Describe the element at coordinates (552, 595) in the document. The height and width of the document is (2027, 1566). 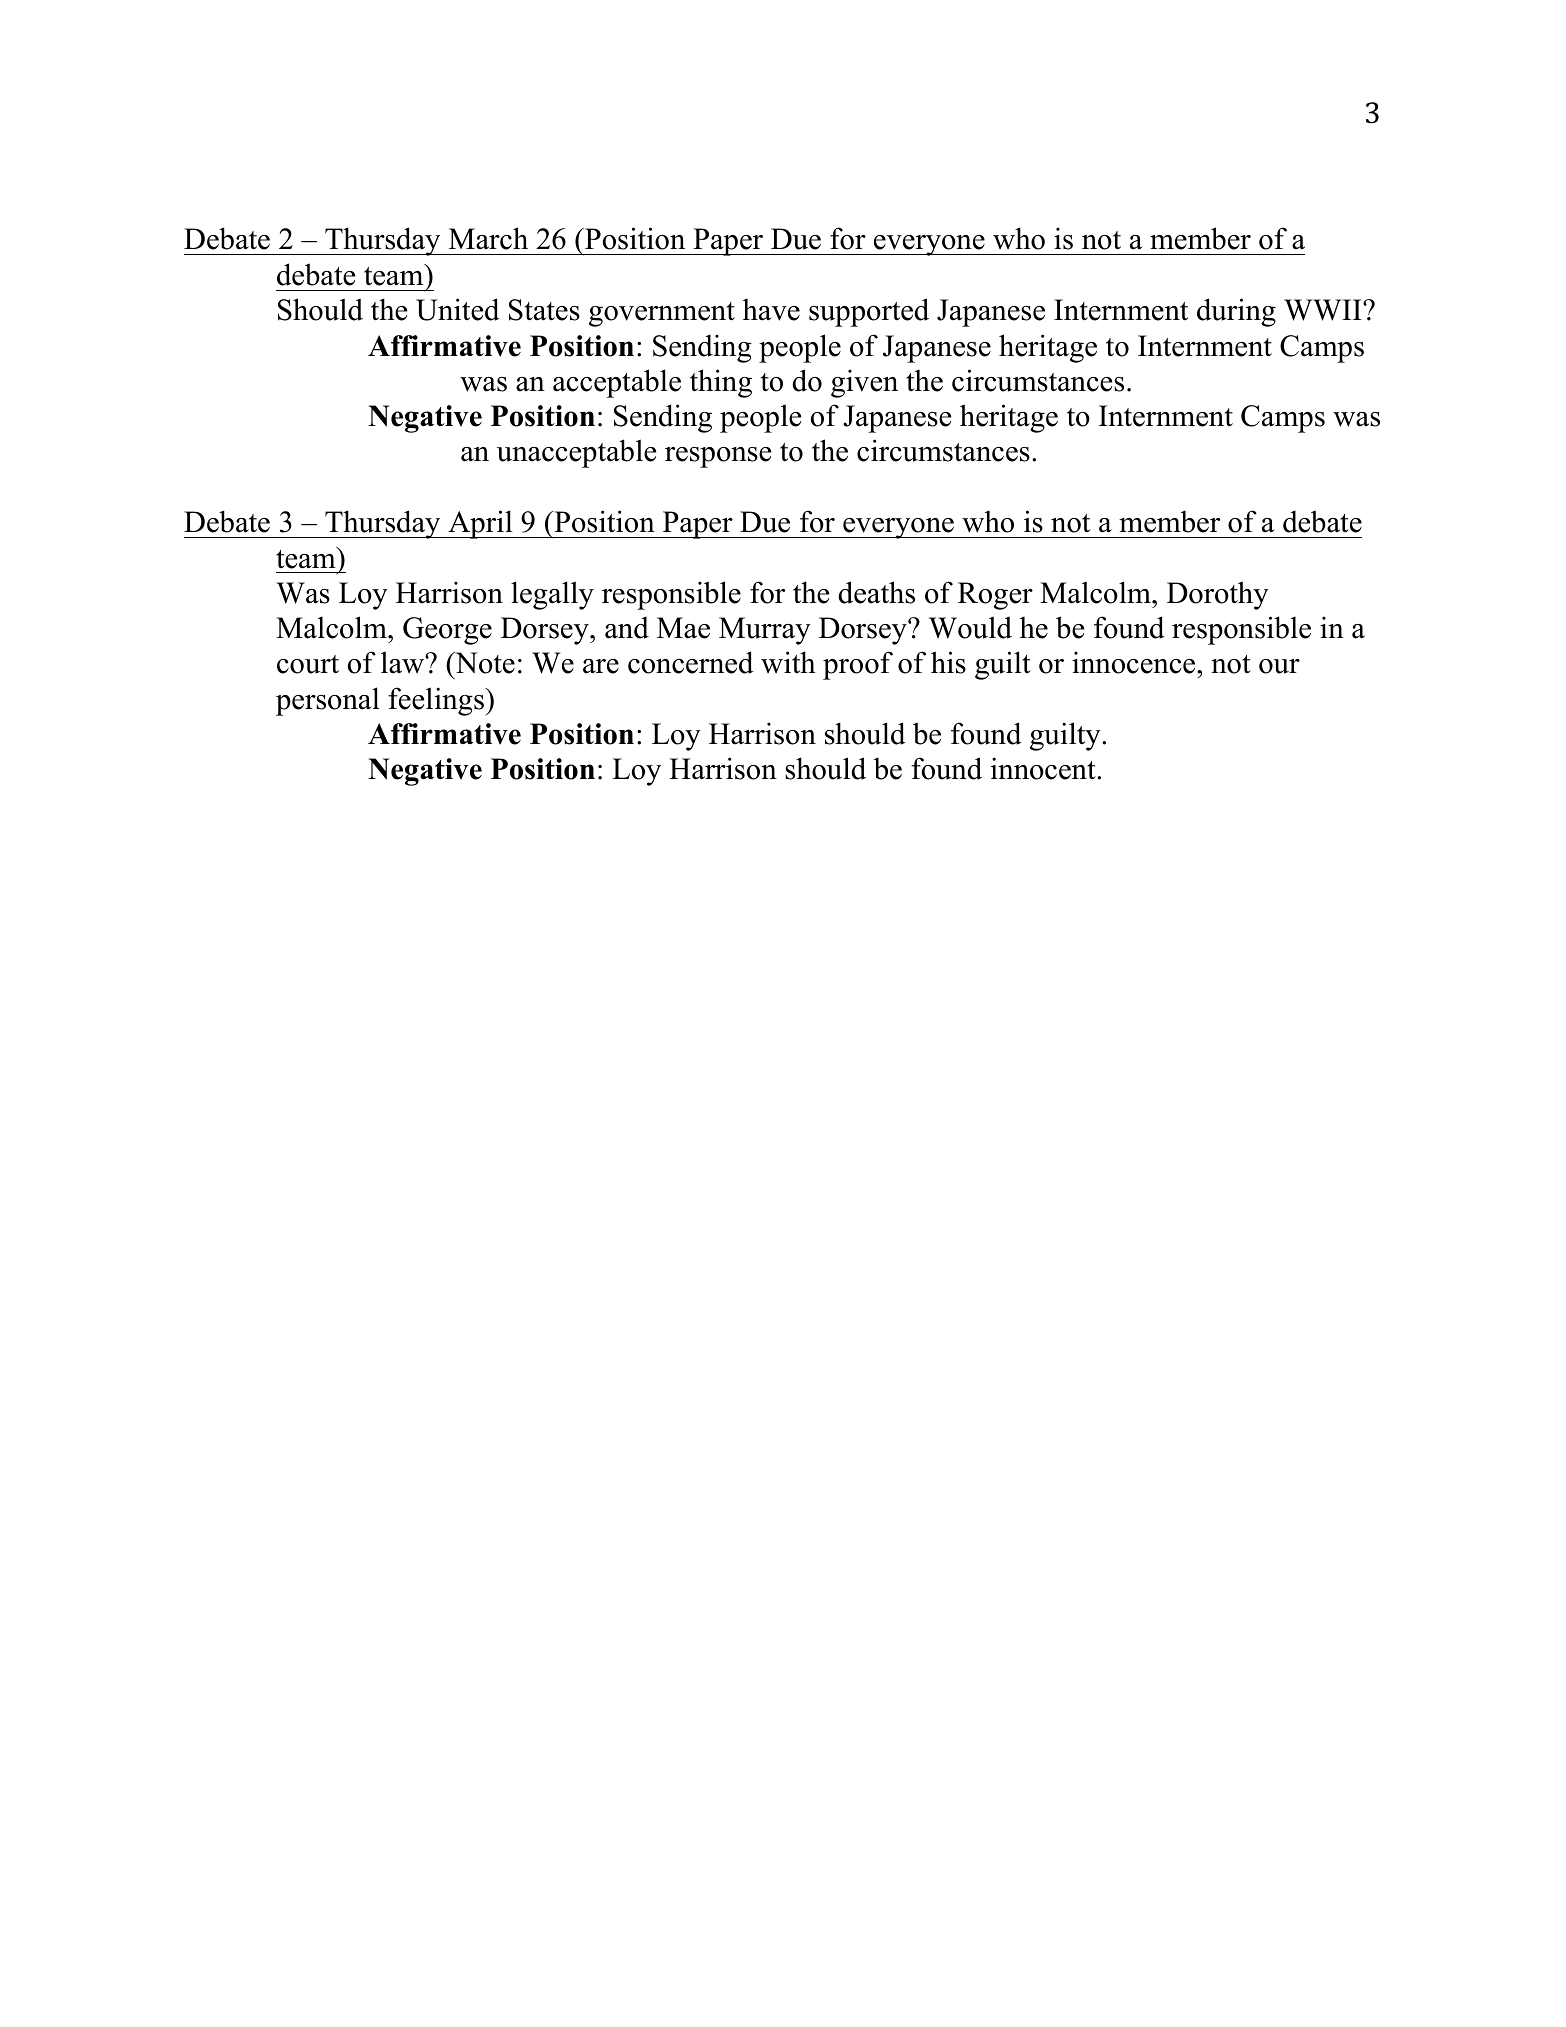
I see `legally` at that location.
